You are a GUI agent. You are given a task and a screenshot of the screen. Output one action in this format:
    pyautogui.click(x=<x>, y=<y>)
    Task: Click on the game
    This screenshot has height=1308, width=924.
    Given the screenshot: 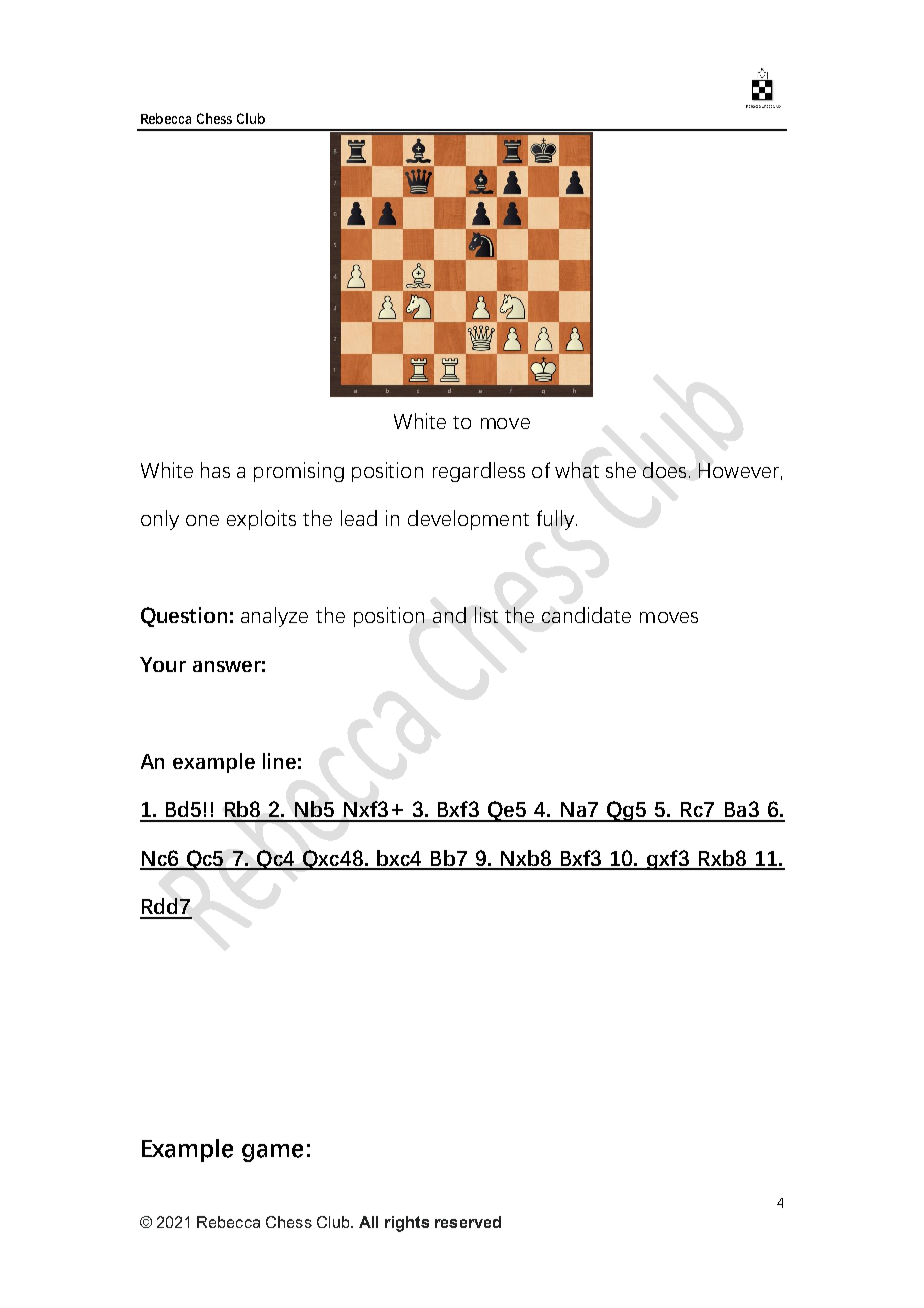 What is the action you would take?
    pyautogui.click(x=272, y=1153)
